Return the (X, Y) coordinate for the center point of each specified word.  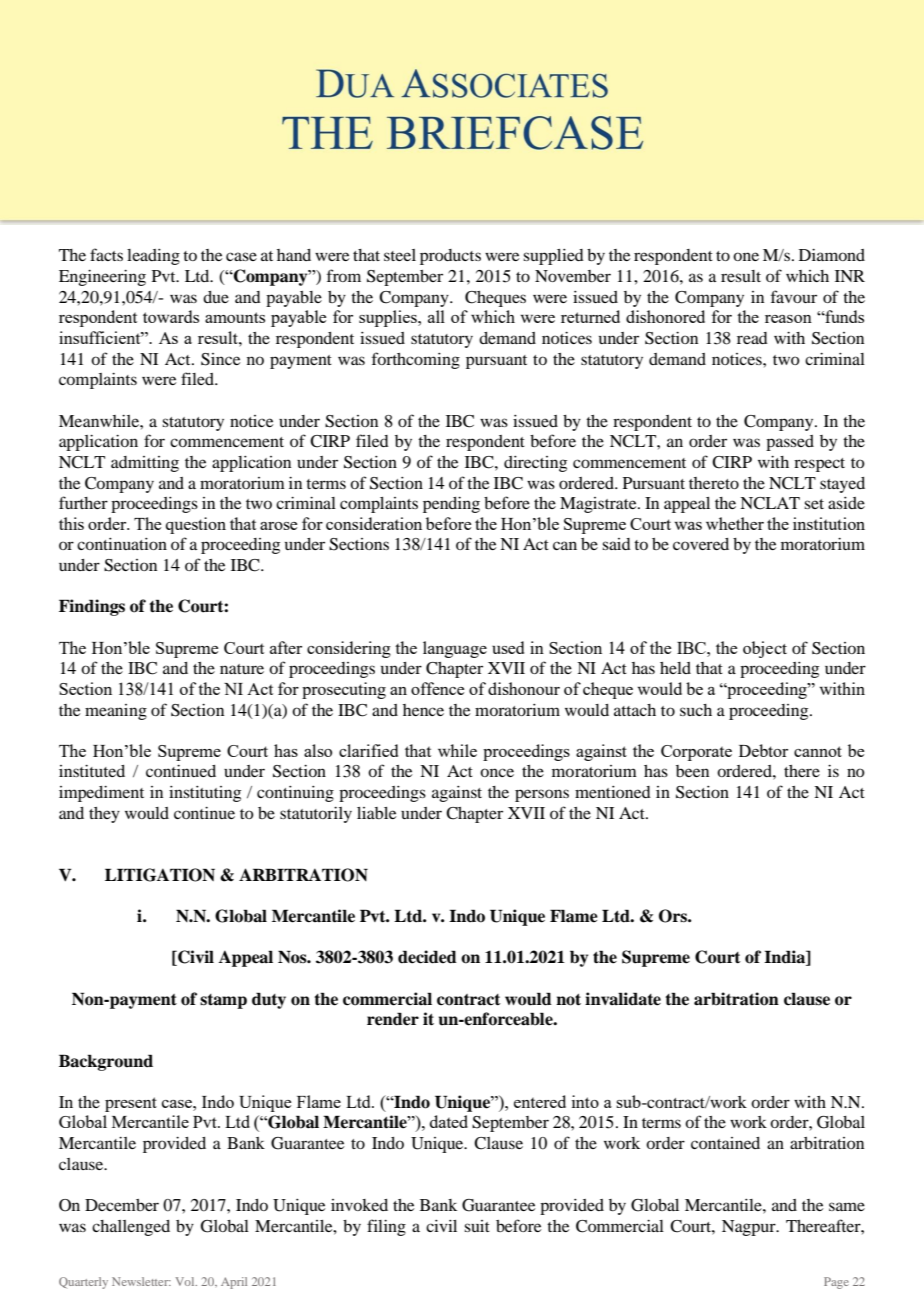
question (196, 525)
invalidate (623, 999)
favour (794, 296)
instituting (205, 794)
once (497, 772)
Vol (186, 1281)
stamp (223, 1001)
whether (735, 523)
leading (153, 257)
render (393, 1019)
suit (477, 1226)
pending (451, 505)
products (450, 257)
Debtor (763, 750)
